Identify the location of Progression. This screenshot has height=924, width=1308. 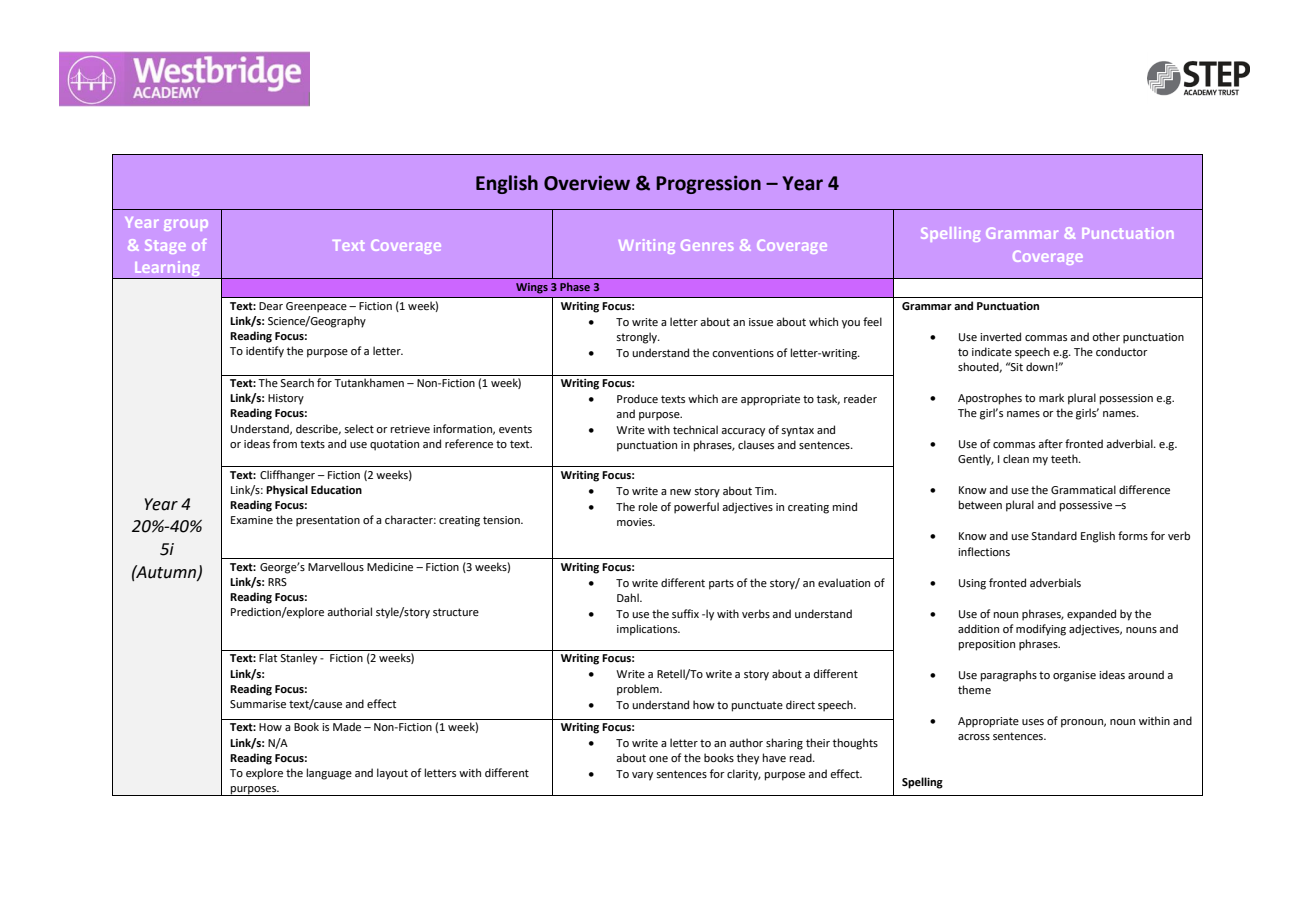
(708, 184).
